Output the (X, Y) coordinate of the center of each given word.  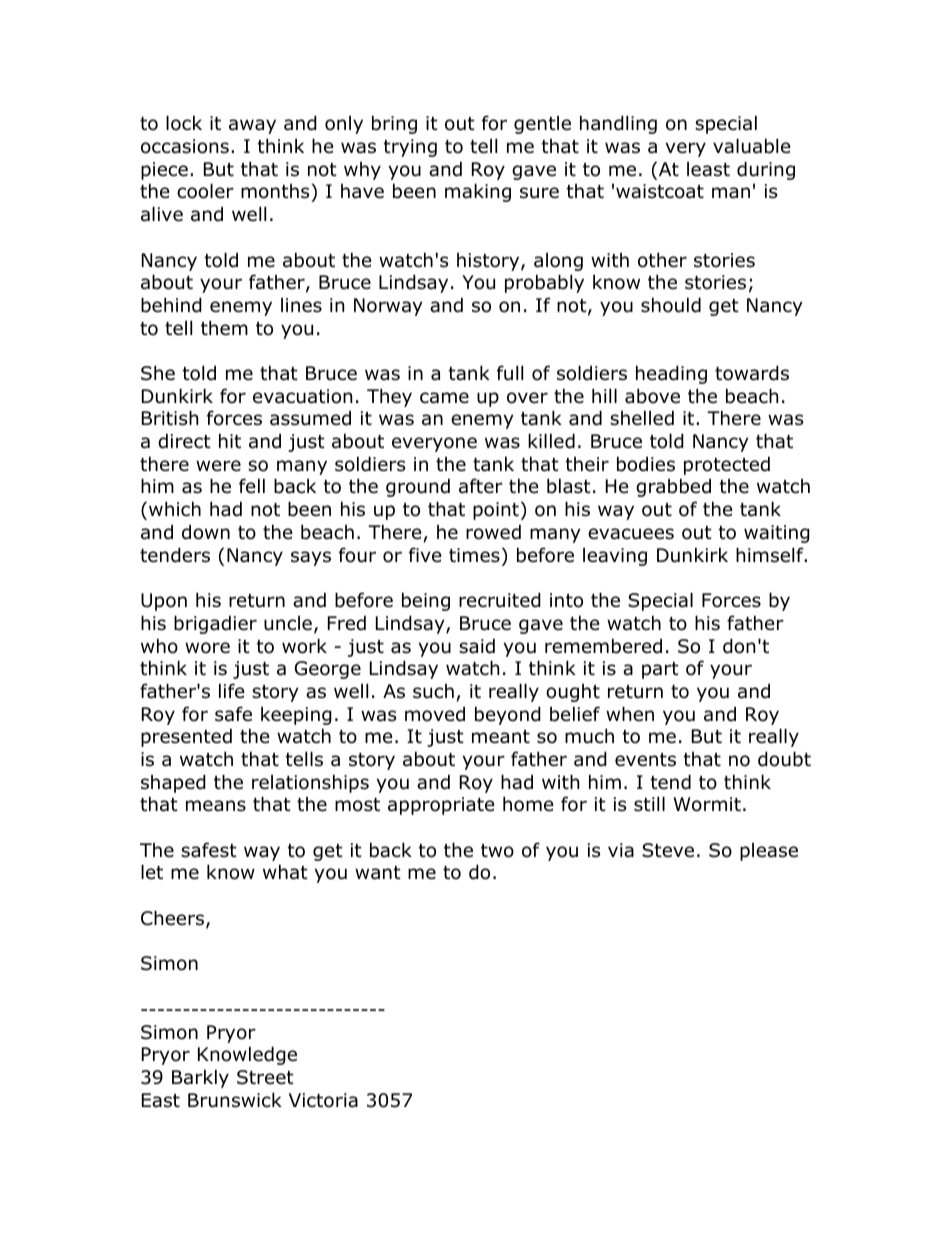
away (252, 126)
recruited (500, 600)
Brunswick (235, 1100)
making (478, 192)
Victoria (323, 1100)
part (660, 670)
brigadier (215, 624)
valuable (752, 146)
